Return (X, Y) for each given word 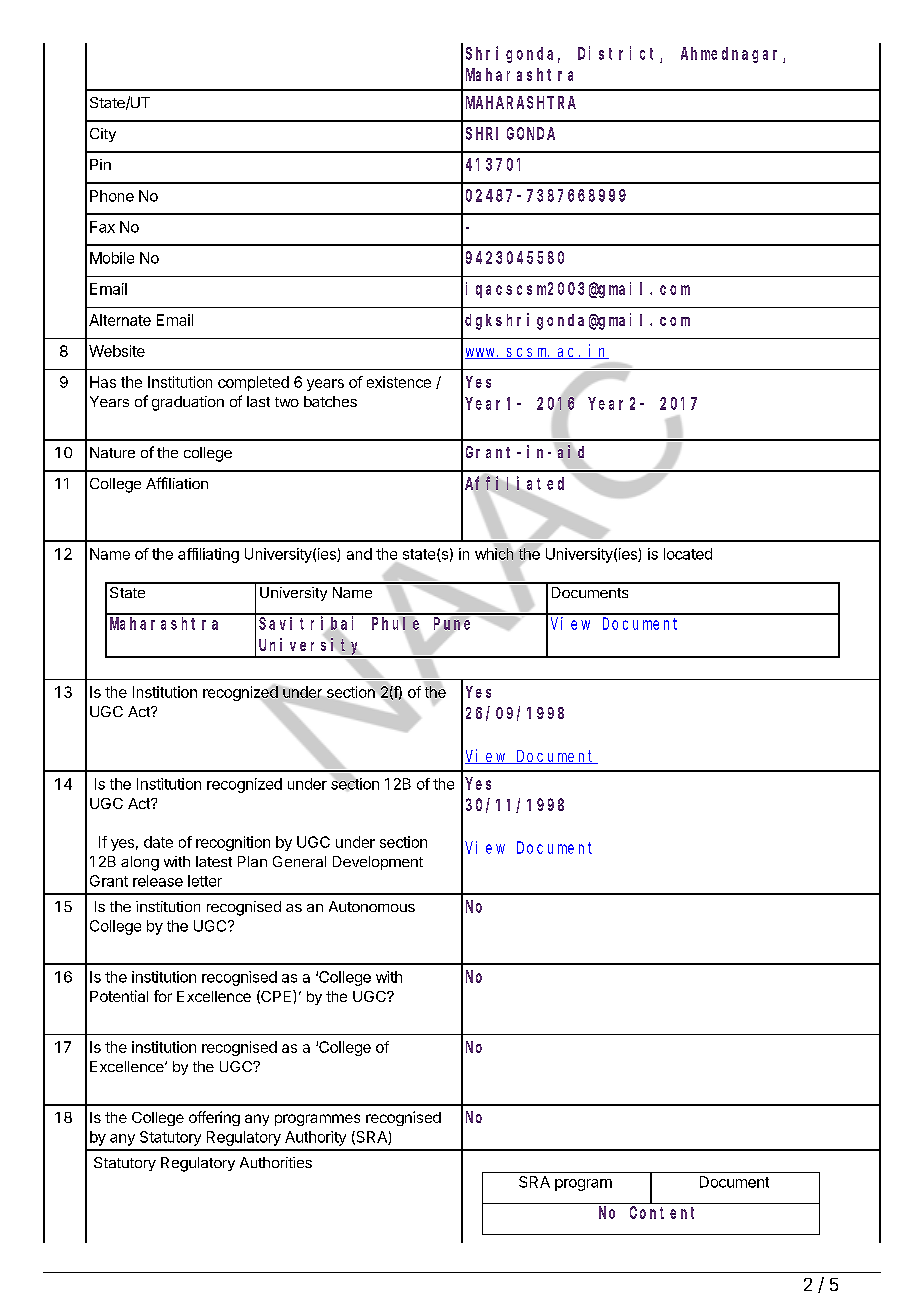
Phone (112, 196)
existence (399, 382)
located (688, 554)
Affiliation (177, 483)
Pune (452, 623)
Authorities (276, 1162)
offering (214, 1118)
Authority (315, 1138)
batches (330, 401)
